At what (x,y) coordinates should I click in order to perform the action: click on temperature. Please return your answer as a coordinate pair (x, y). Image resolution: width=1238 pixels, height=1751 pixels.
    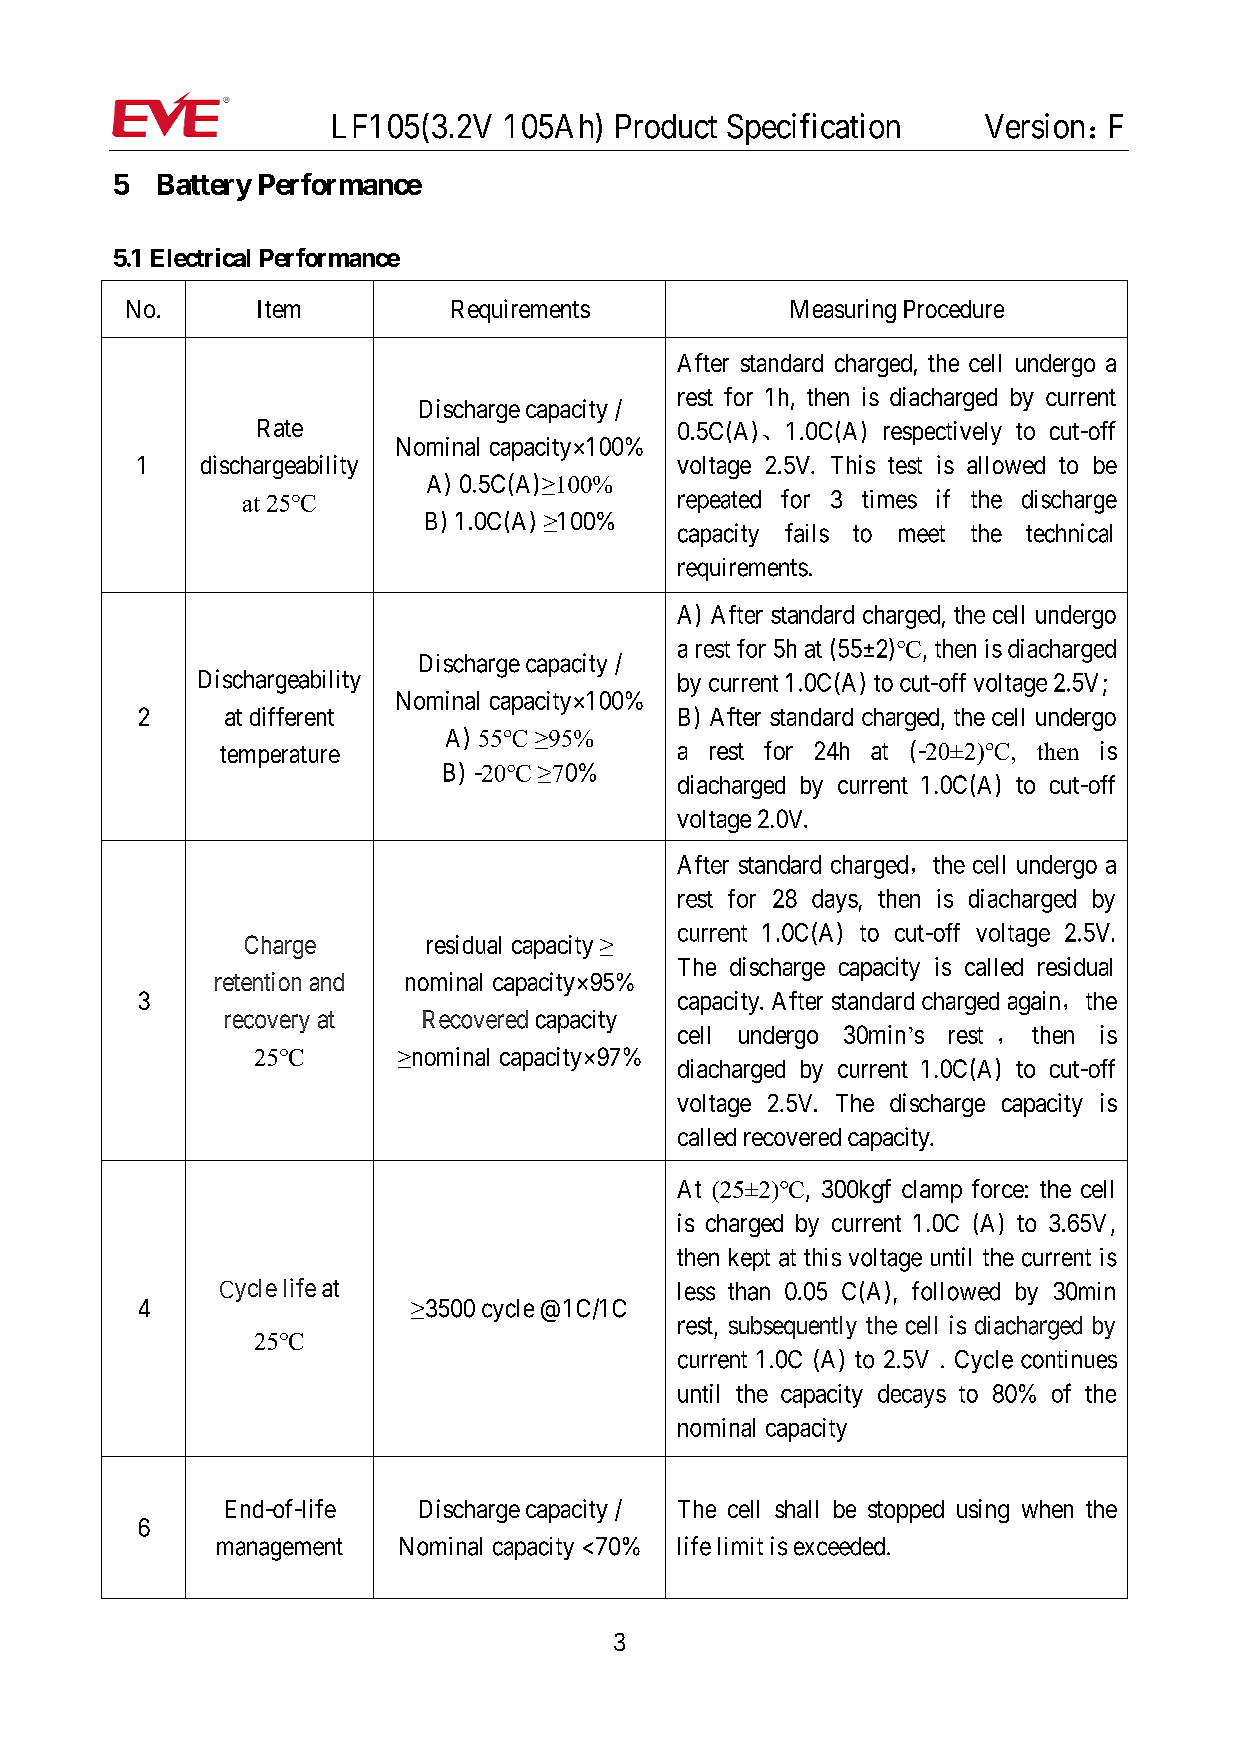
    Looking at the image, I should click on (280, 757).
